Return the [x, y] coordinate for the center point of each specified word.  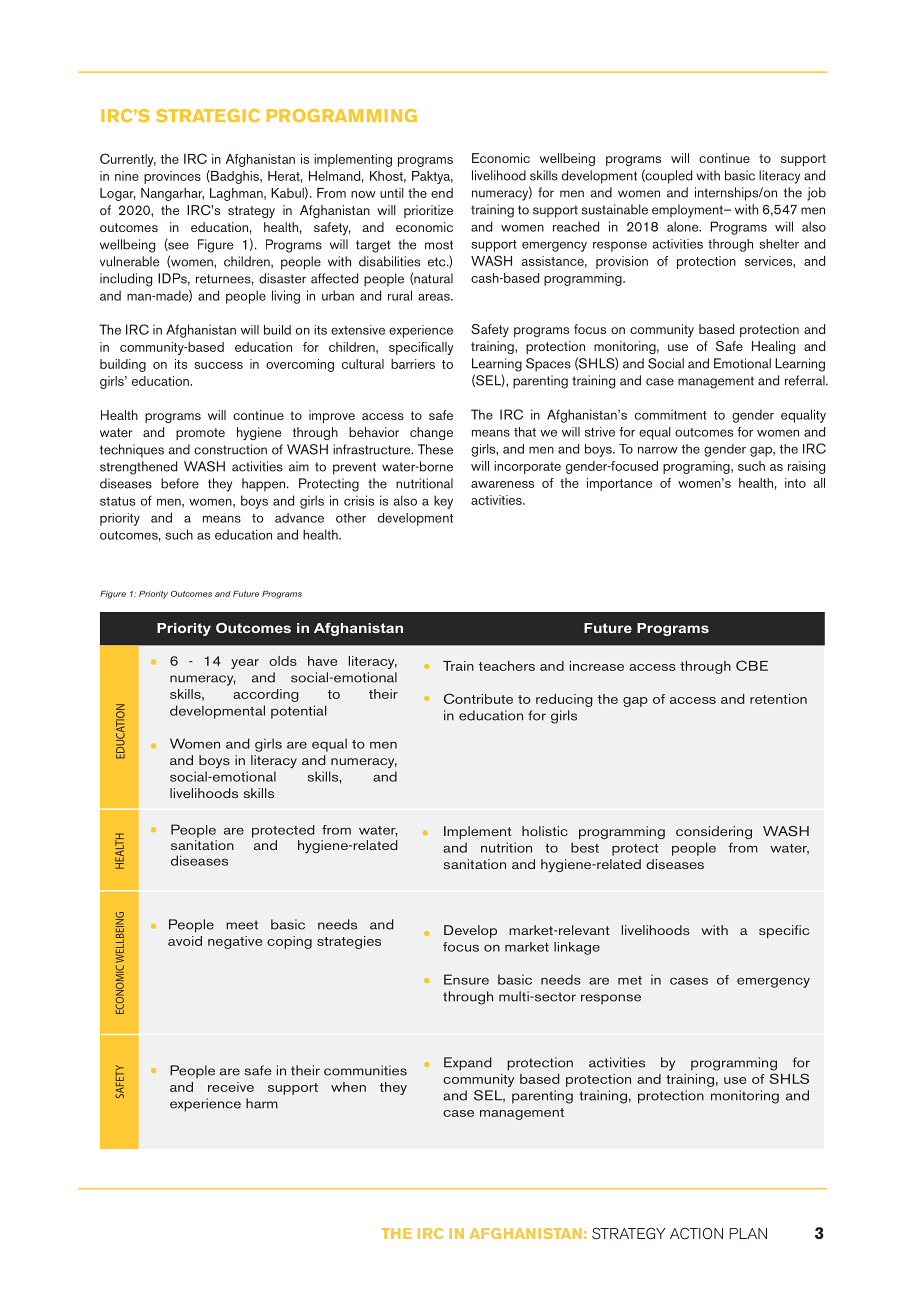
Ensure [466, 979]
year [245, 664]
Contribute [478, 698]
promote [200, 434]
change [431, 433]
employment [688, 211]
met [630, 980]
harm [262, 1103]
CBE [752, 665]
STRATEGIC [208, 116]
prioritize [428, 211]
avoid [185, 941]
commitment [671, 415]
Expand [468, 1064]
